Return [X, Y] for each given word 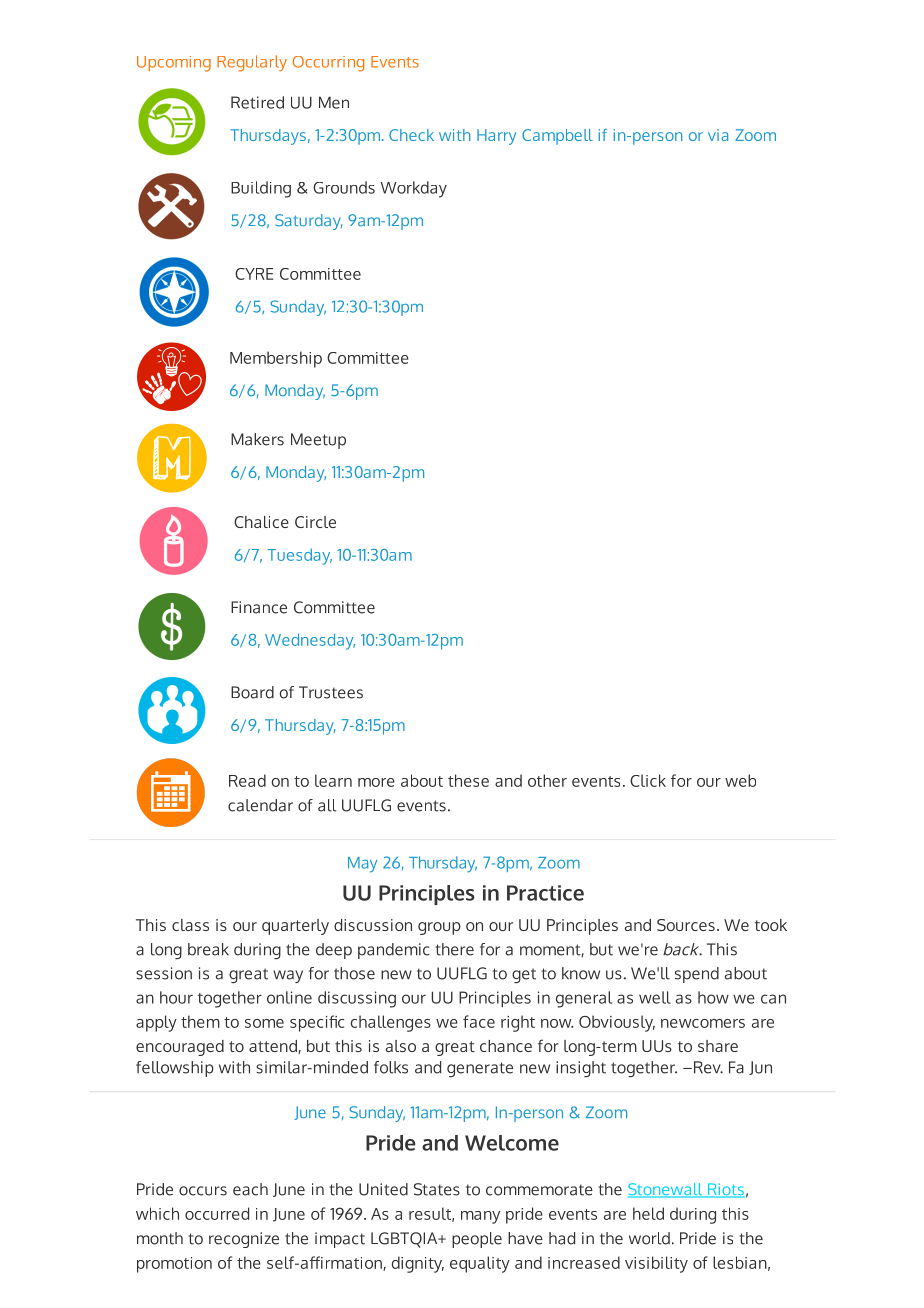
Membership [276, 359]
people [477, 1240]
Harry [496, 137]
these [468, 780]
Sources [686, 925]
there [454, 949]
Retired [257, 102]
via [718, 135]
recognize [244, 1240]
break [208, 949]
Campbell [557, 137]
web [740, 780]
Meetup [318, 441]
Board [252, 692]
